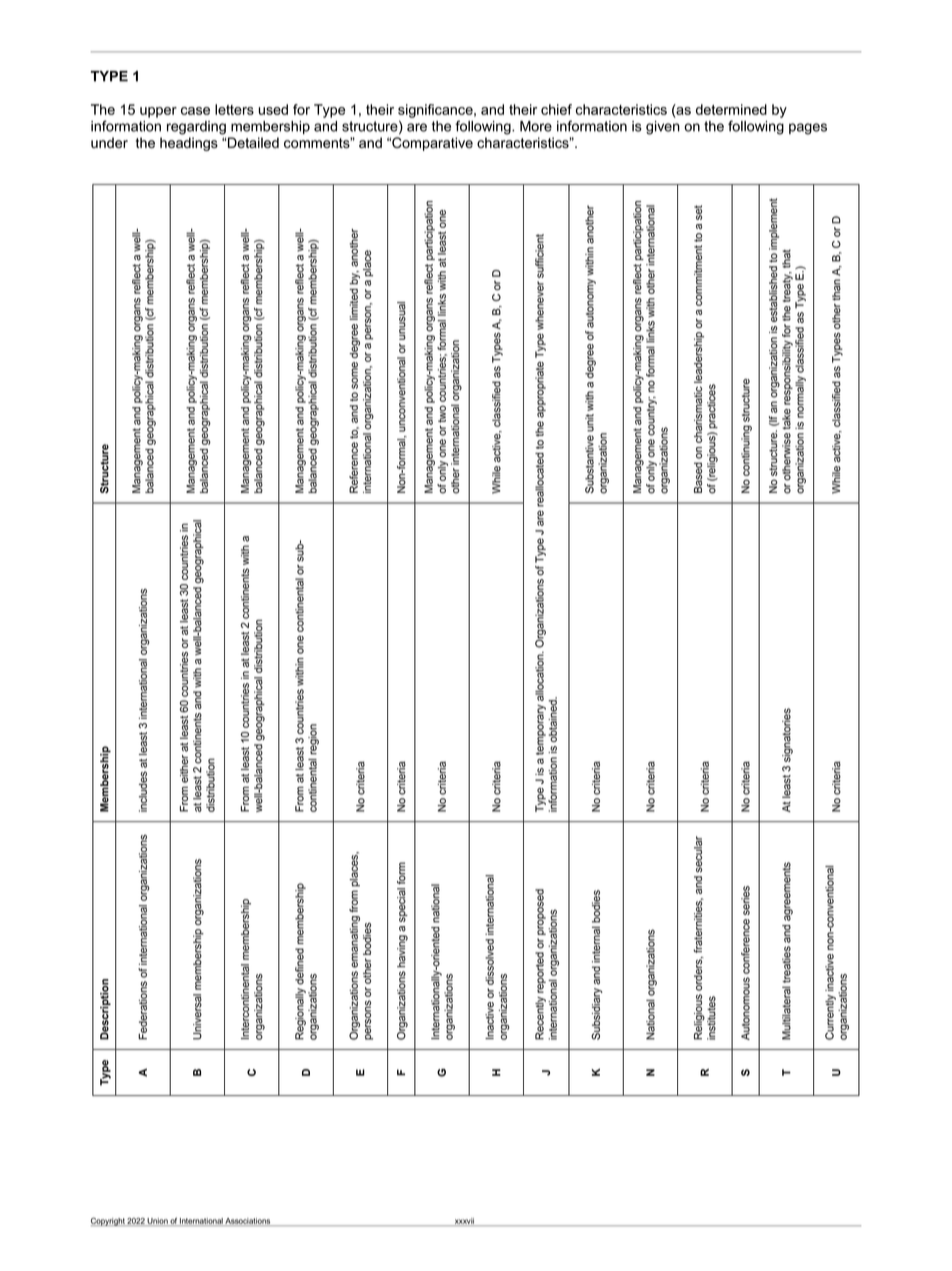  What do you see at coordinates (158, 1222) in the screenshot?
I see `Union` at bounding box center [158, 1222].
